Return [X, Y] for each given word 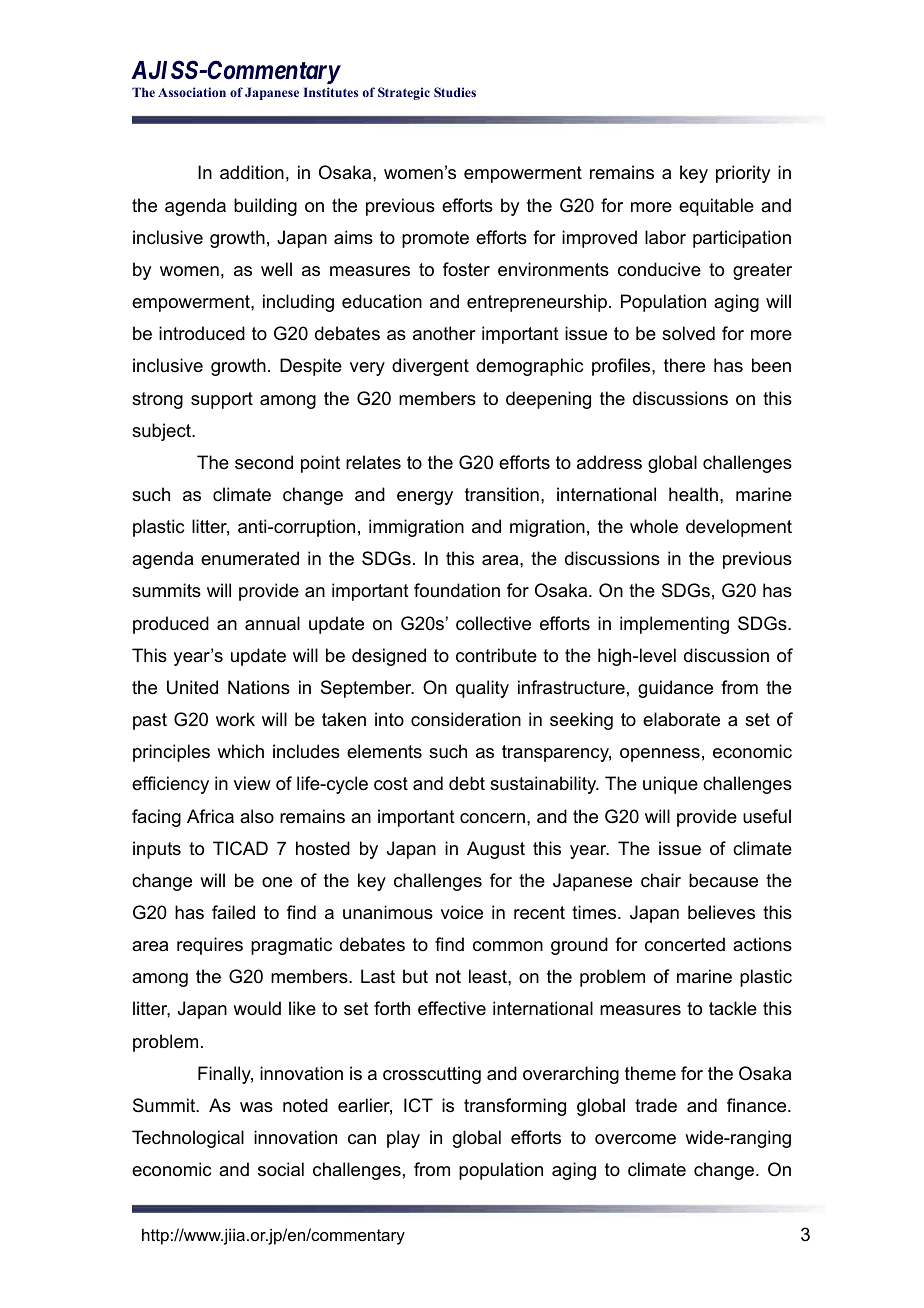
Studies [455, 92]
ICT [418, 1105]
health [693, 494]
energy [425, 498]
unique [670, 785]
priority [743, 174]
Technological [188, 1139]
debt [467, 783]
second [264, 462]
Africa [210, 816]
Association [192, 92]
